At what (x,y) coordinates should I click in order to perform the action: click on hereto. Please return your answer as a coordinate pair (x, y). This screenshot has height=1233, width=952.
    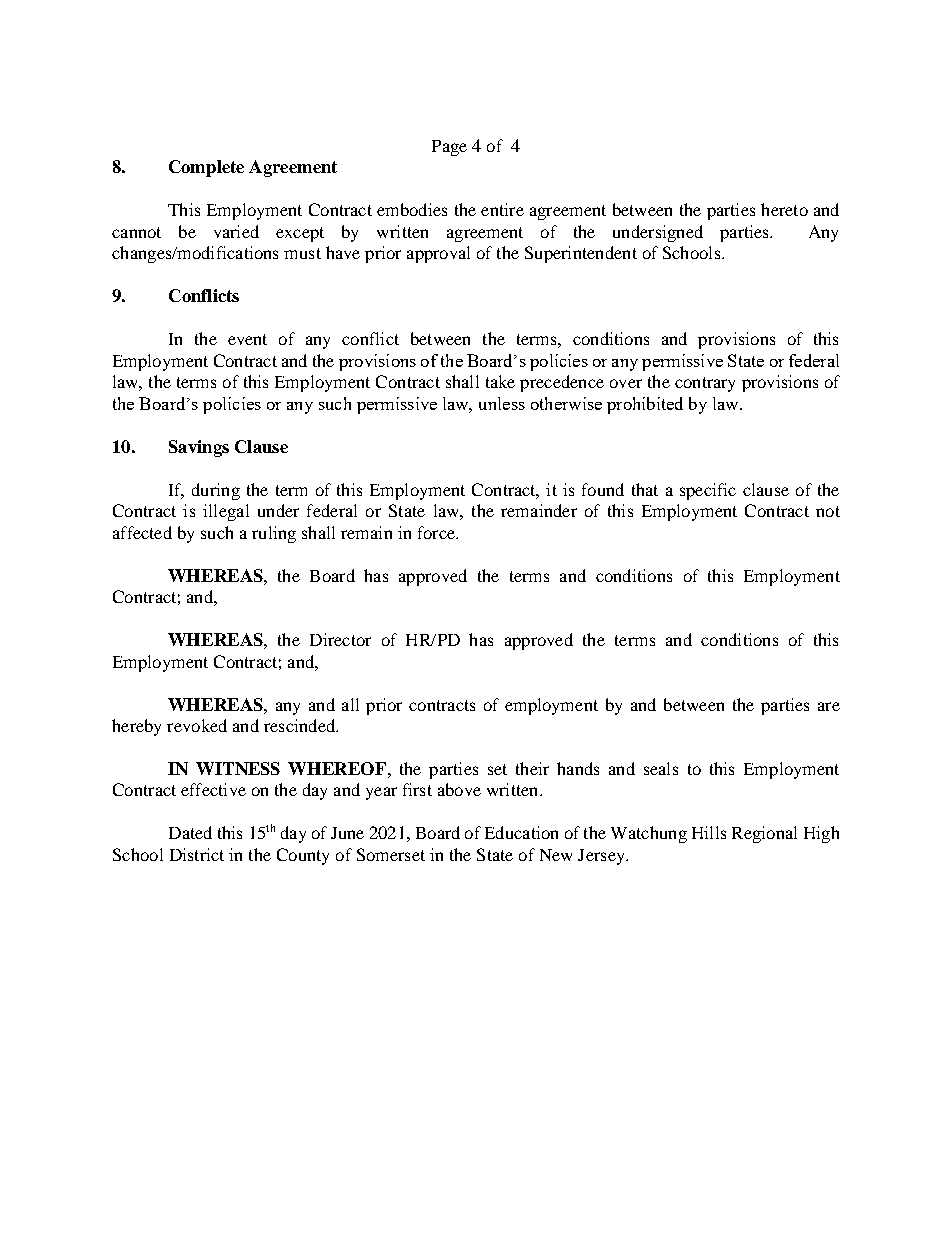
    Looking at the image, I should click on (784, 209).
